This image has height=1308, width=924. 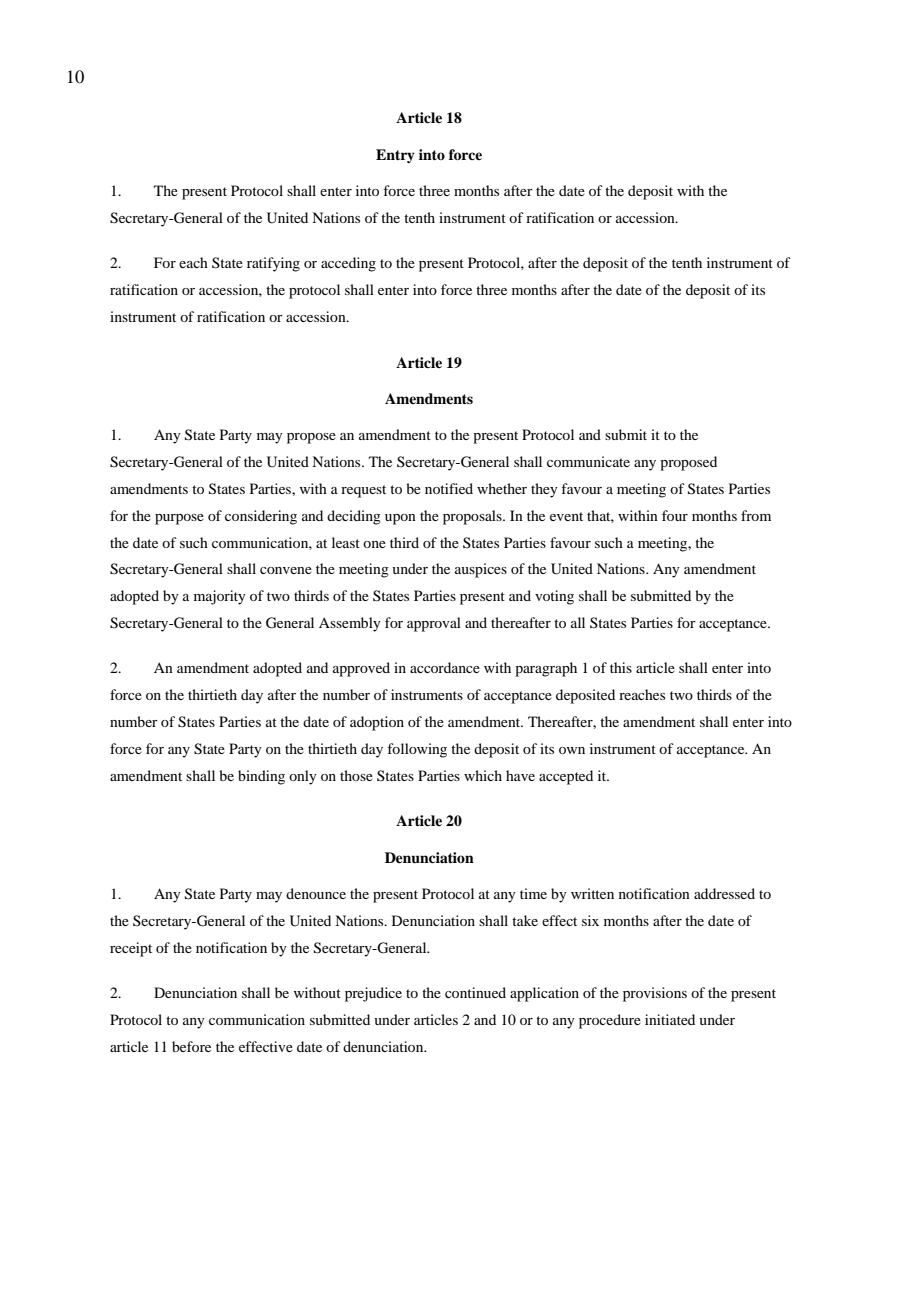 What do you see at coordinates (434, 624) in the image?
I see `approval` at bounding box center [434, 624].
